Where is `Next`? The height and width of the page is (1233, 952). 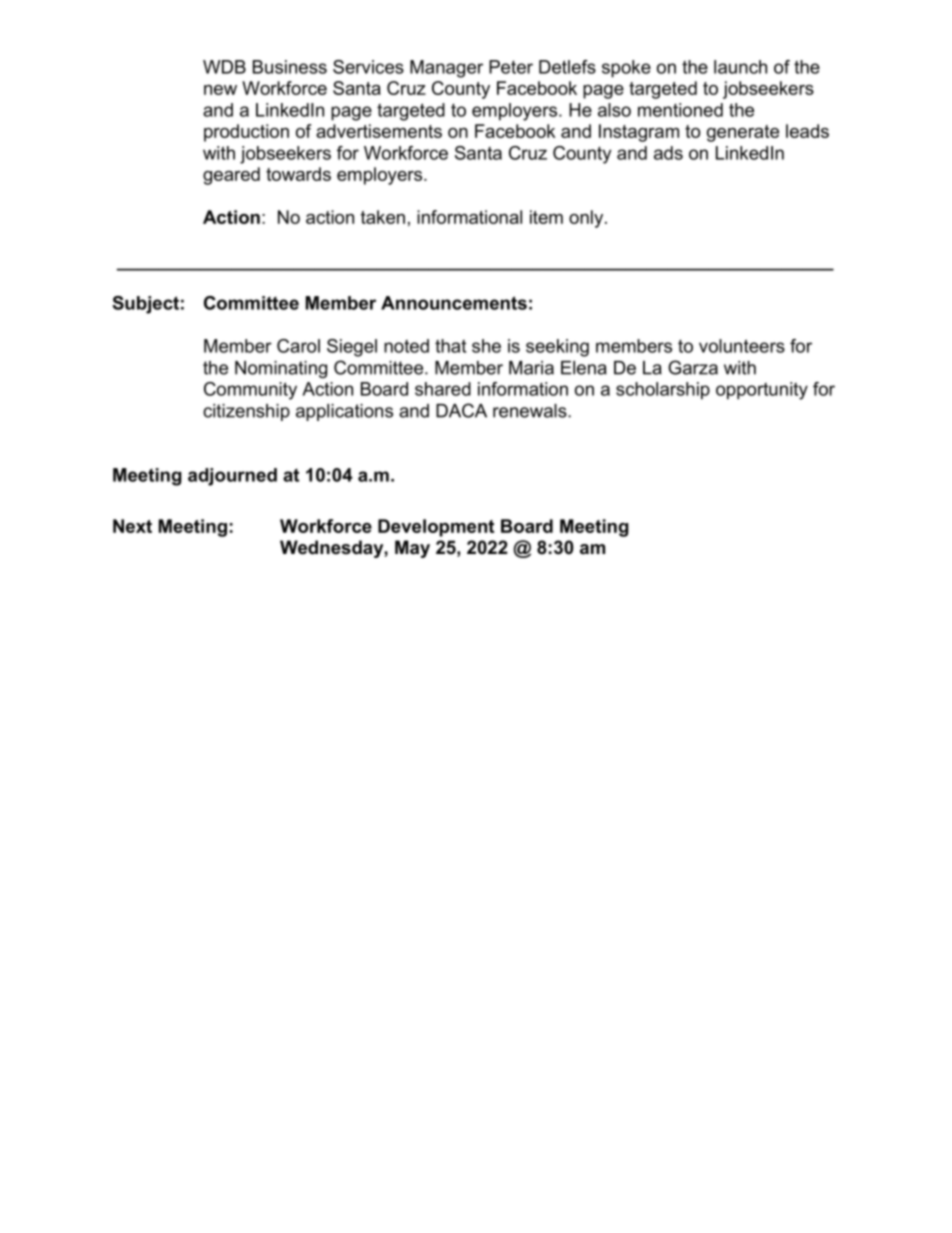
Next is located at coordinates (132, 526).
